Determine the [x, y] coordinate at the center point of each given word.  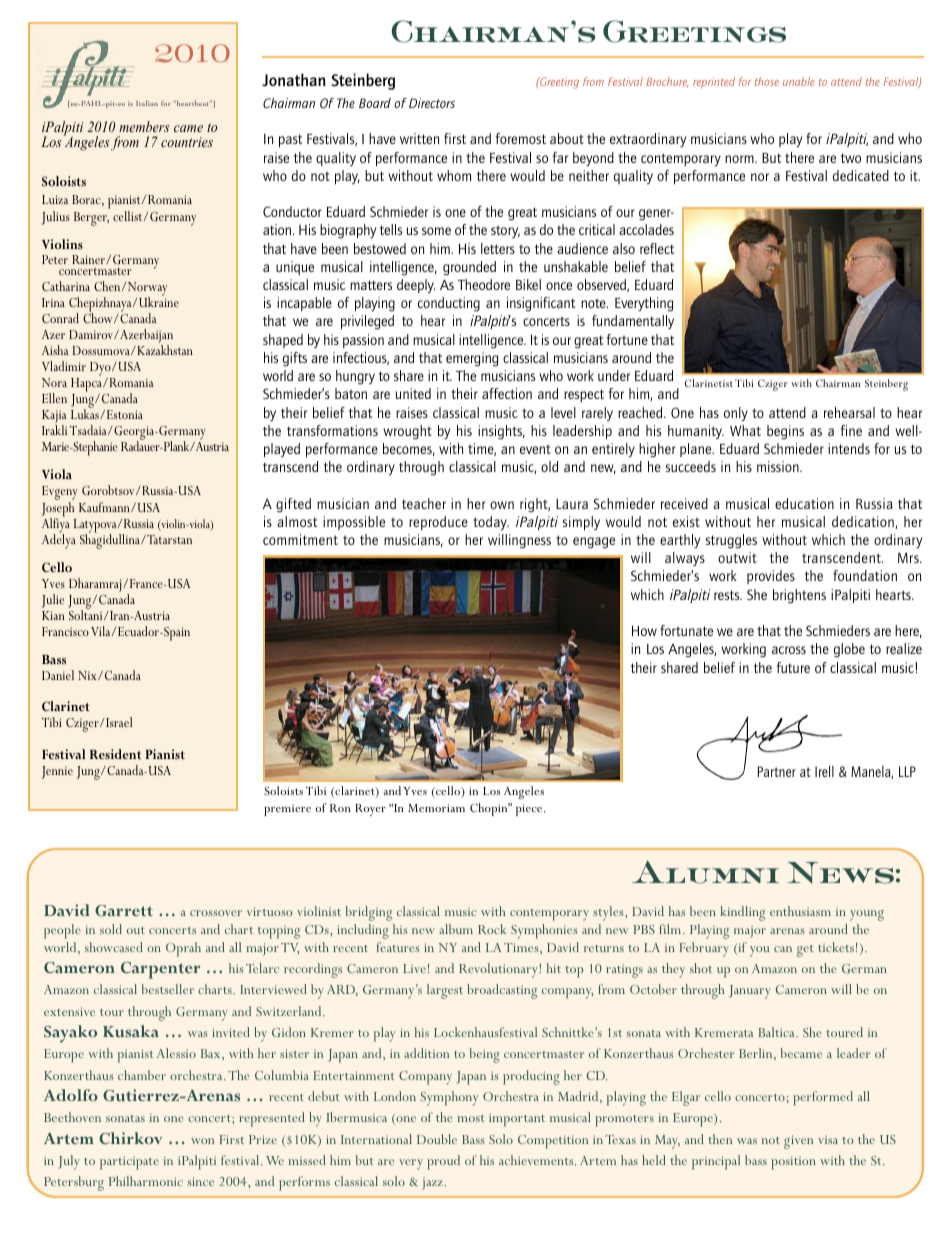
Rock [492, 929]
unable [799, 81]
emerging [472, 359]
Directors [432, 103]
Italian [147, 103]
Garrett [124, 910]
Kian [53, 615]
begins [785, 432]
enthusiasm [800, 911]
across [789, 650]
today [491, 523]
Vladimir [64, 366]
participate [129, 1163]
